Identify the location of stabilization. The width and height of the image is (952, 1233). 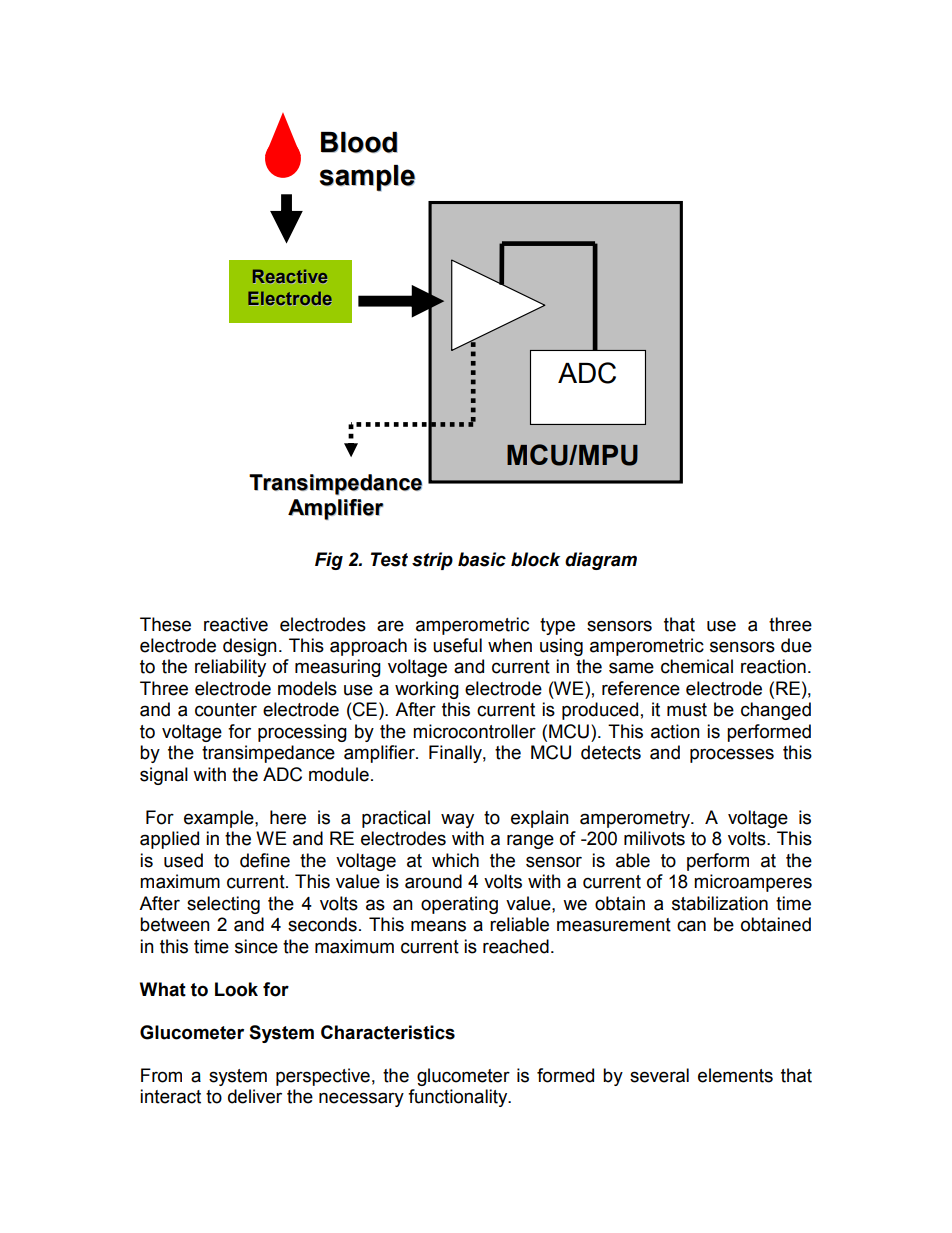
(720, 903).
